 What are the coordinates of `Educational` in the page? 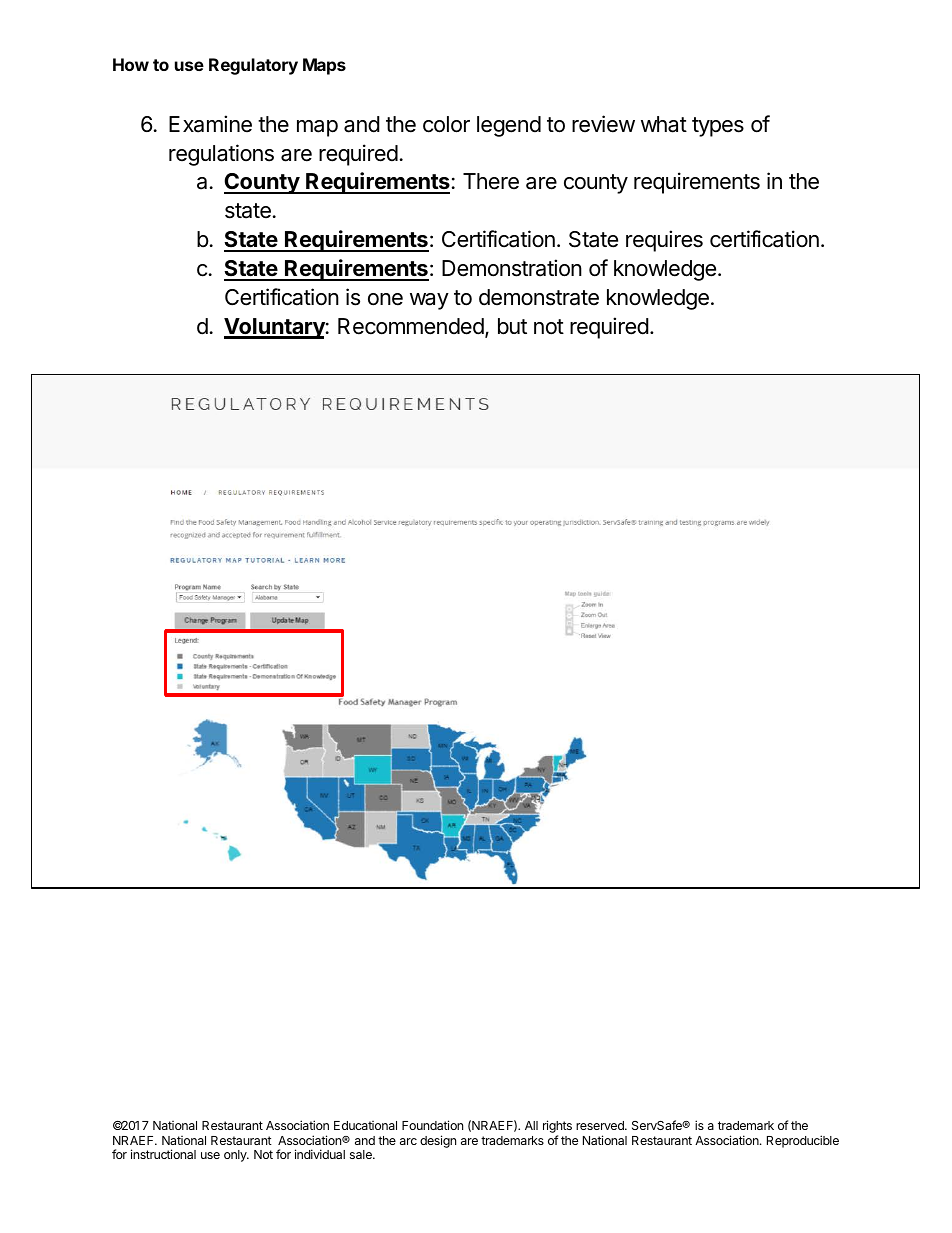 It's located at (365, 1125).
